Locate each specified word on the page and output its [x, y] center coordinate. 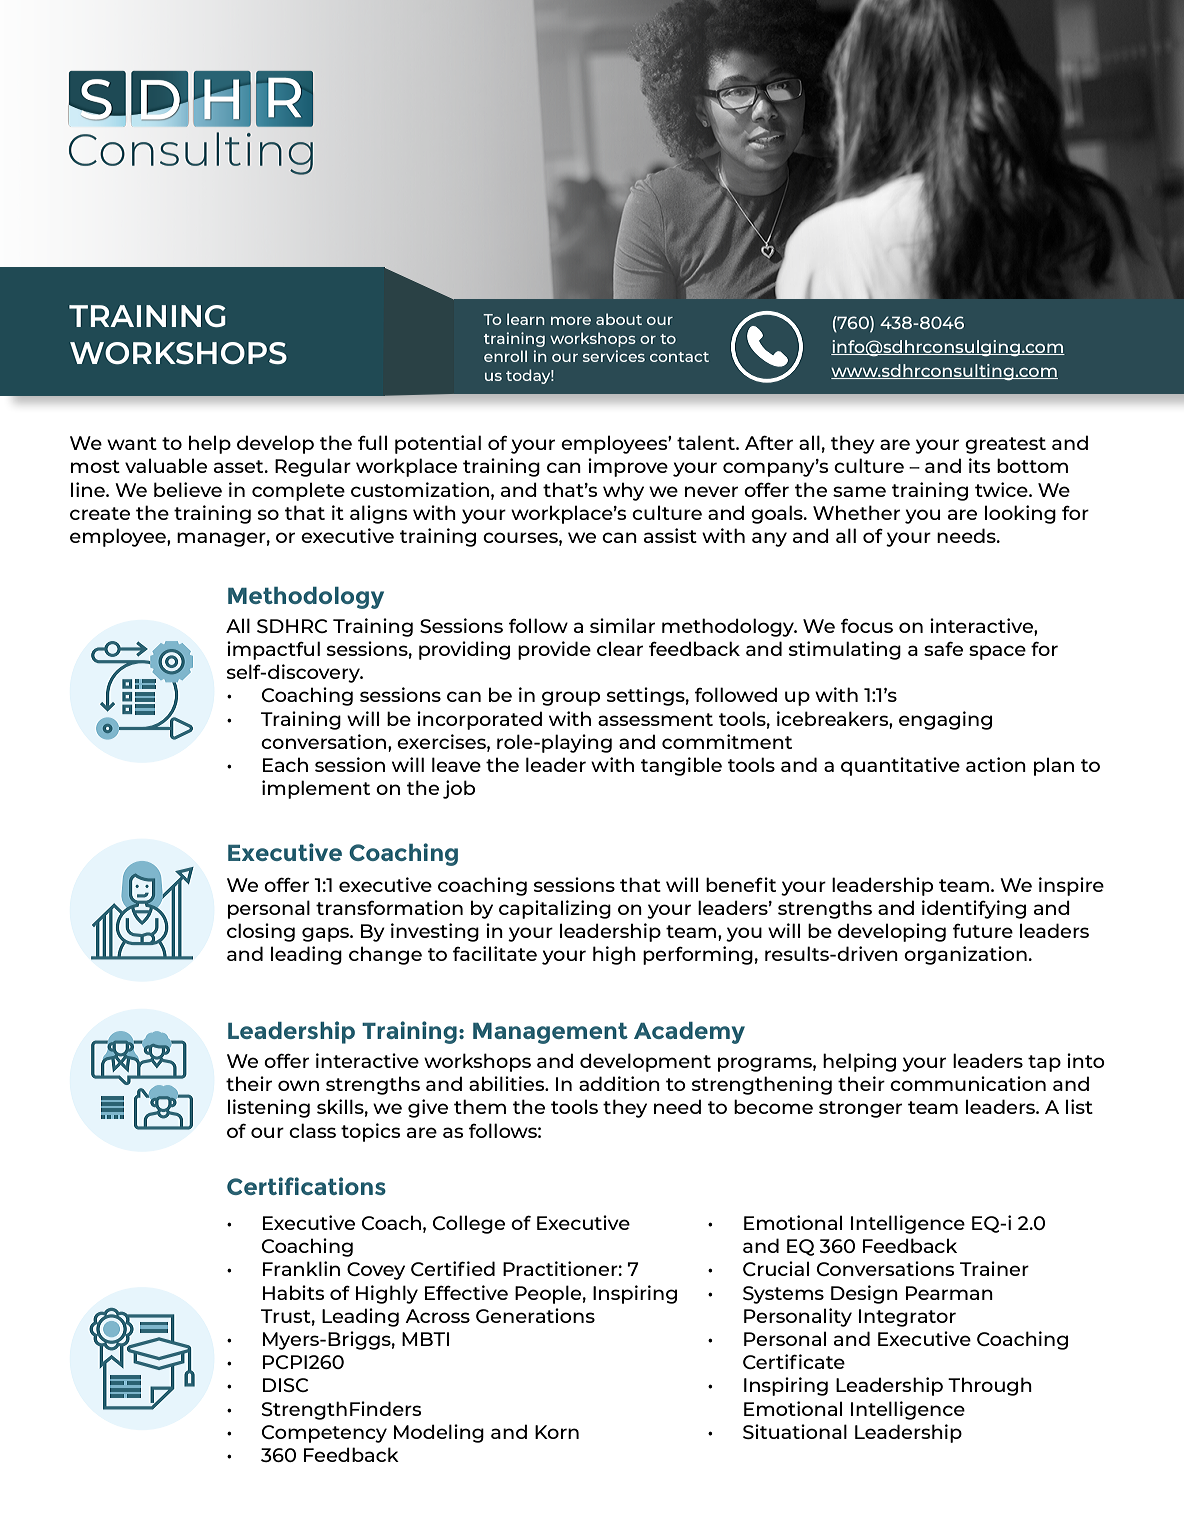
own [298, 1085]
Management [550, 1033]
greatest [1005, 445]
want [132, 443]
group [571, 698]
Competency [324, 1434]
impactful [273, 650]
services [614, 356]
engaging [945, 720]
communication [968, 1083]
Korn [557, 1432]
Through [990, 1386]
